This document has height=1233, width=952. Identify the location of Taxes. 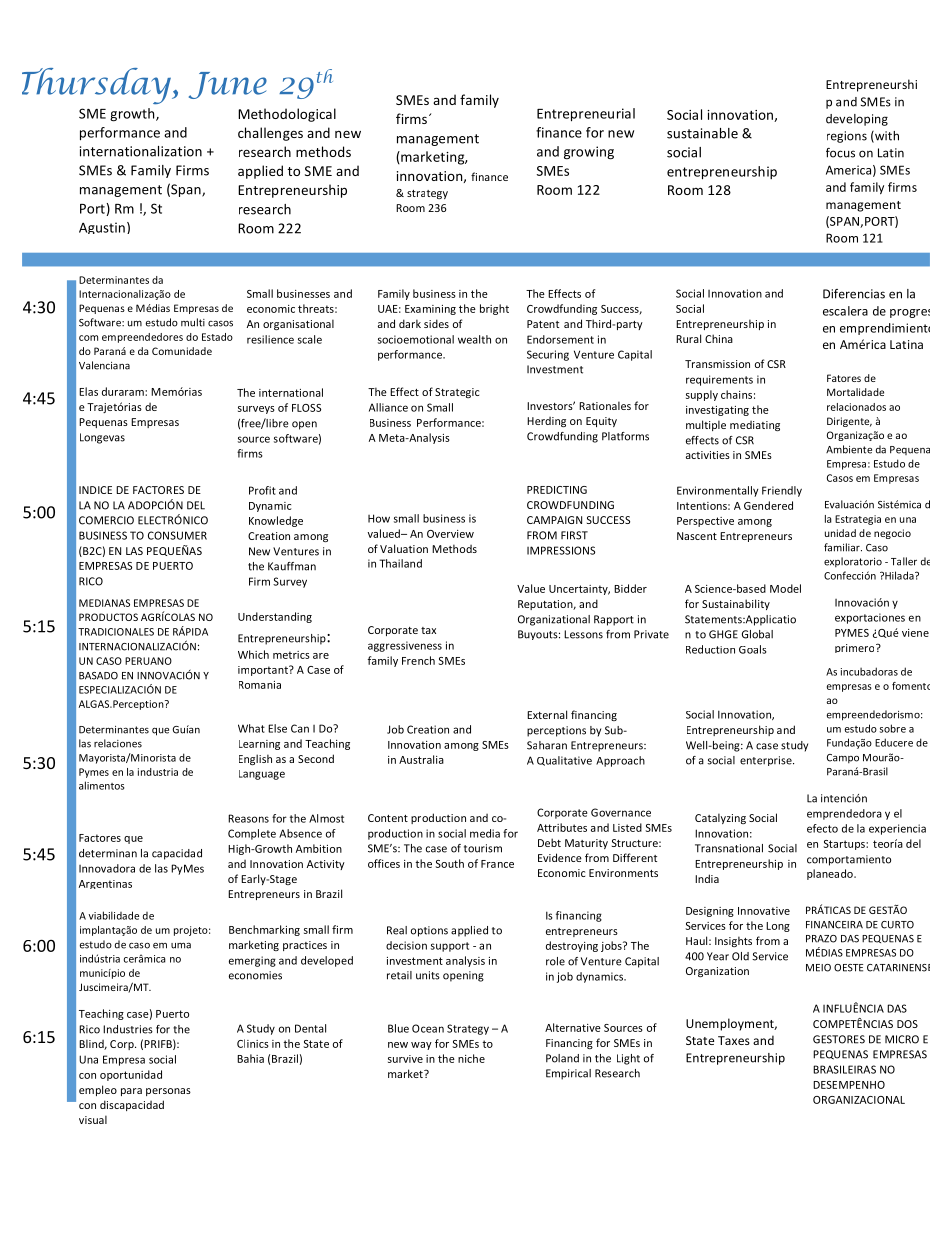
(734, 1040).
